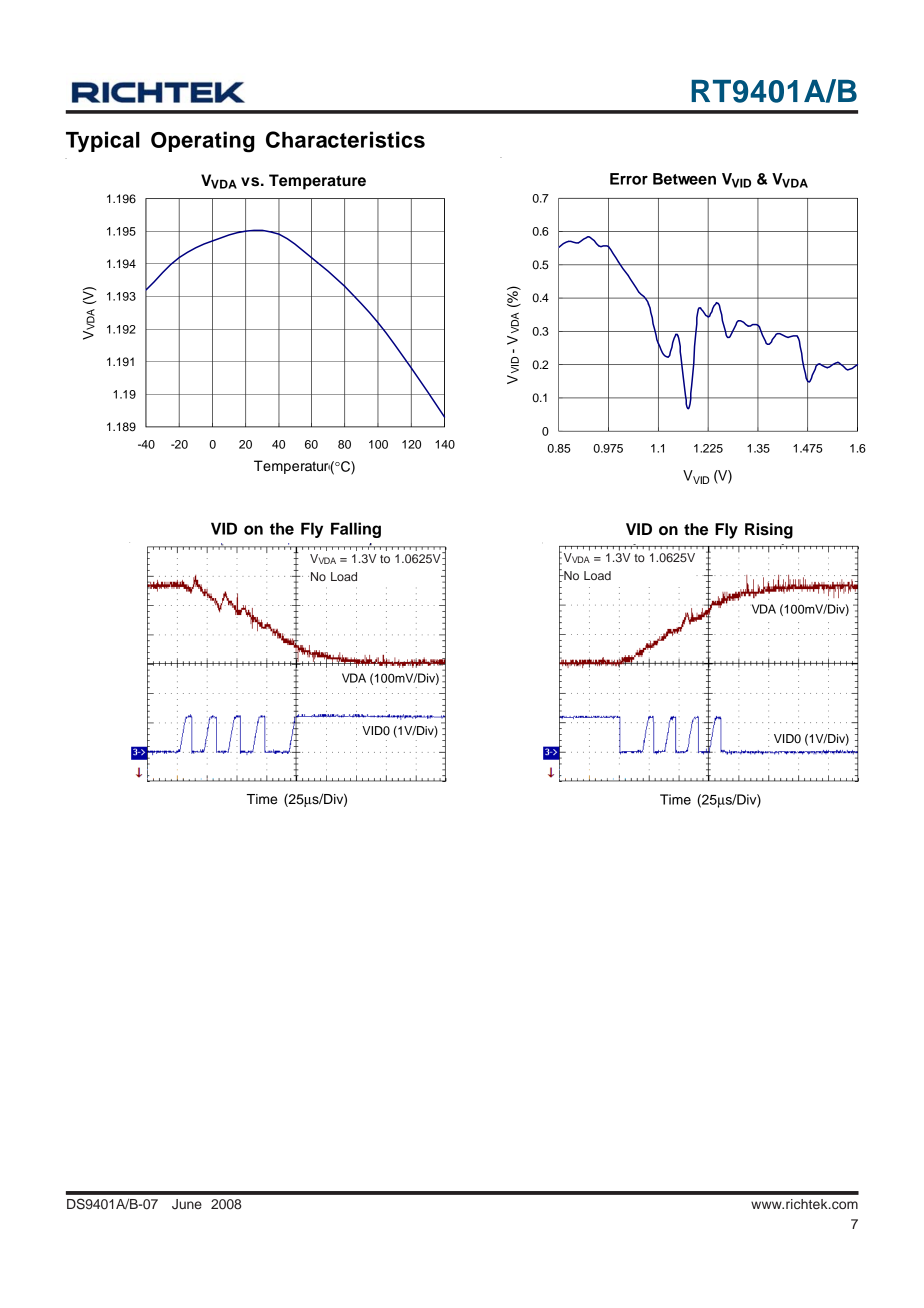 This document has height=1308, width=924. Describe the element at coordinates (203, 142) in the document. I see `Operating` at that location.
